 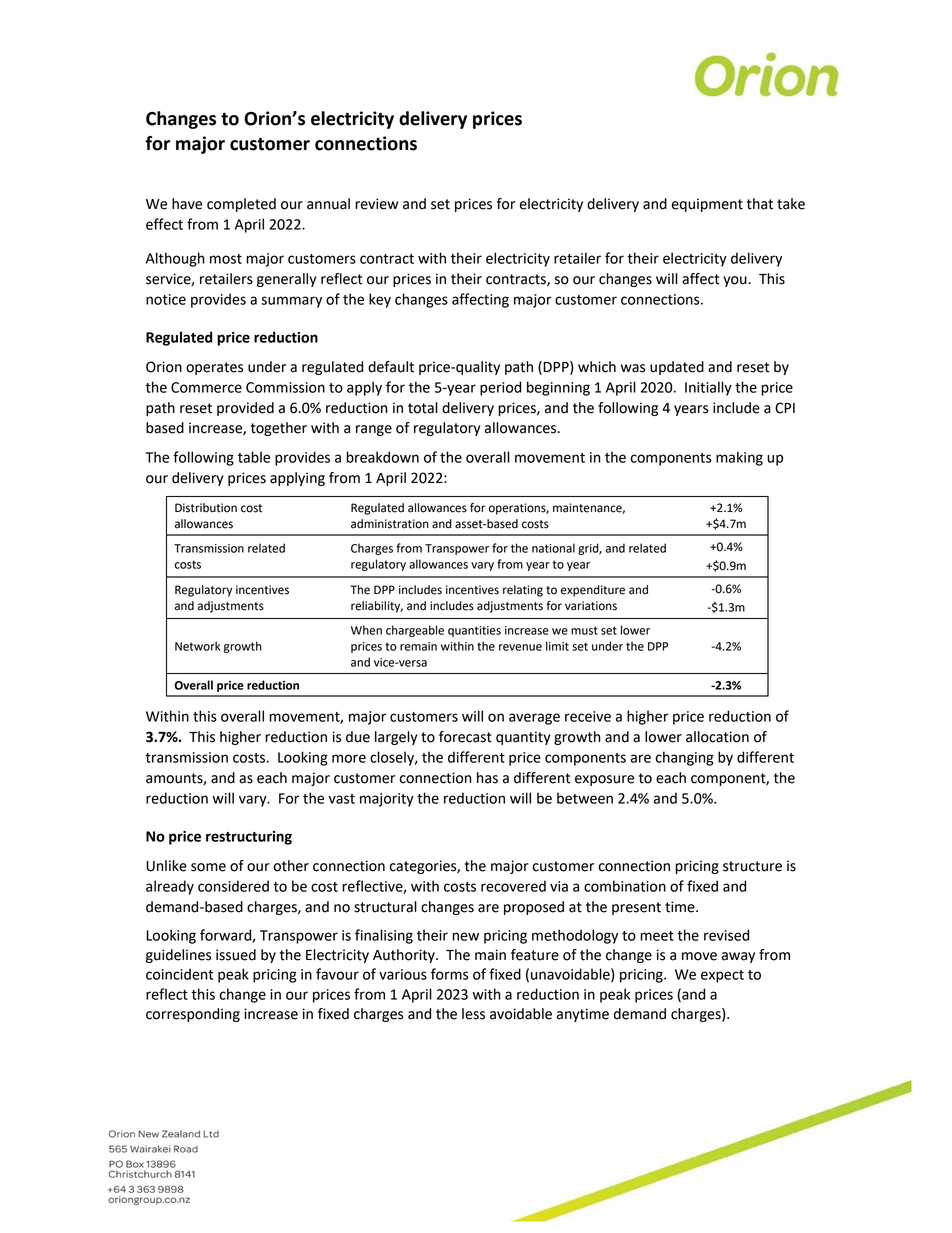 I want to click on breakdown, so click(x=382, y=457).
